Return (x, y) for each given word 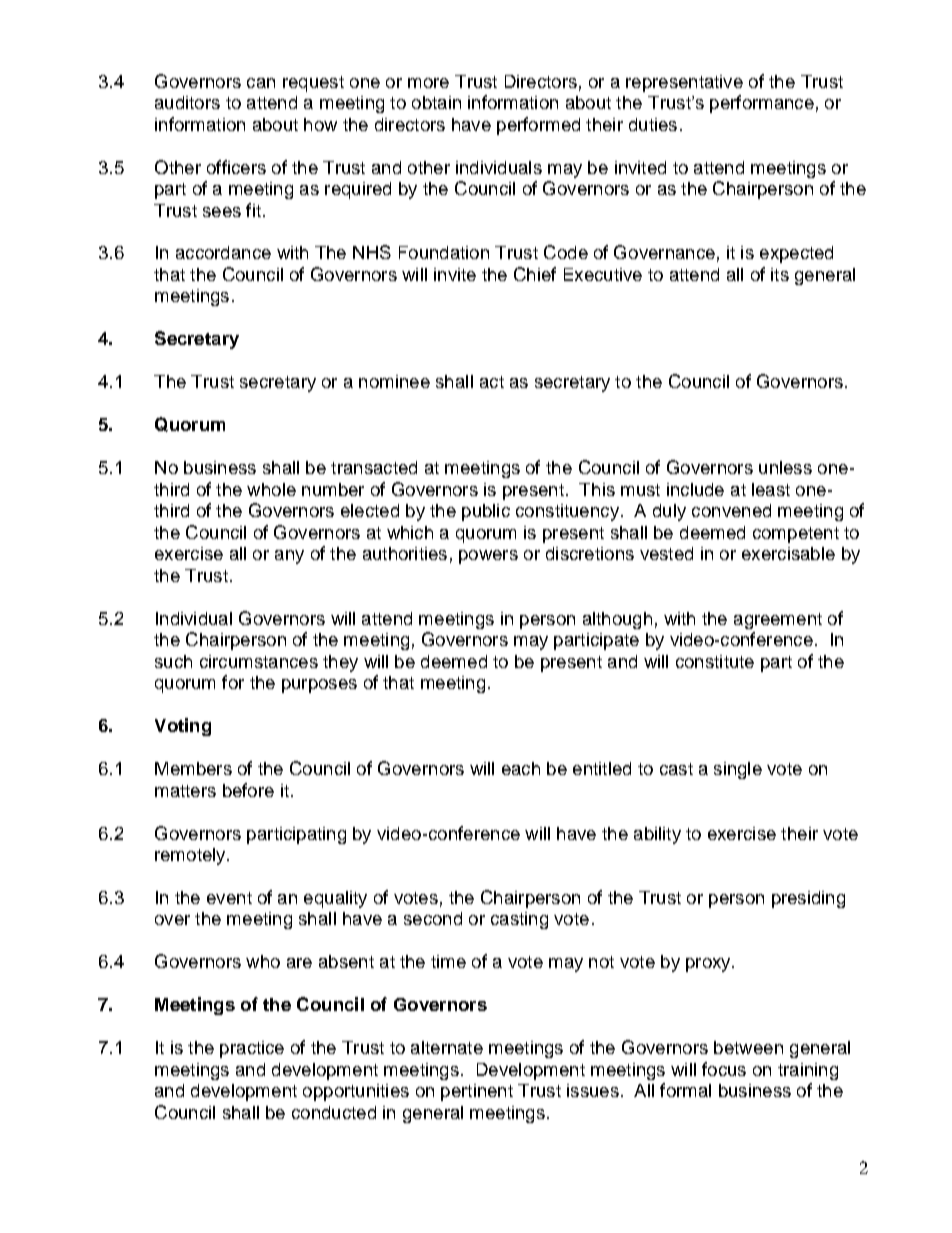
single (738, 770)
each (521, 768)
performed (538, 126)
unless (785, 467)
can (261, 83)
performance (762, 104)
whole (271, 489)
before (248, 790)
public (486, 512)
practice (252, 1049)
